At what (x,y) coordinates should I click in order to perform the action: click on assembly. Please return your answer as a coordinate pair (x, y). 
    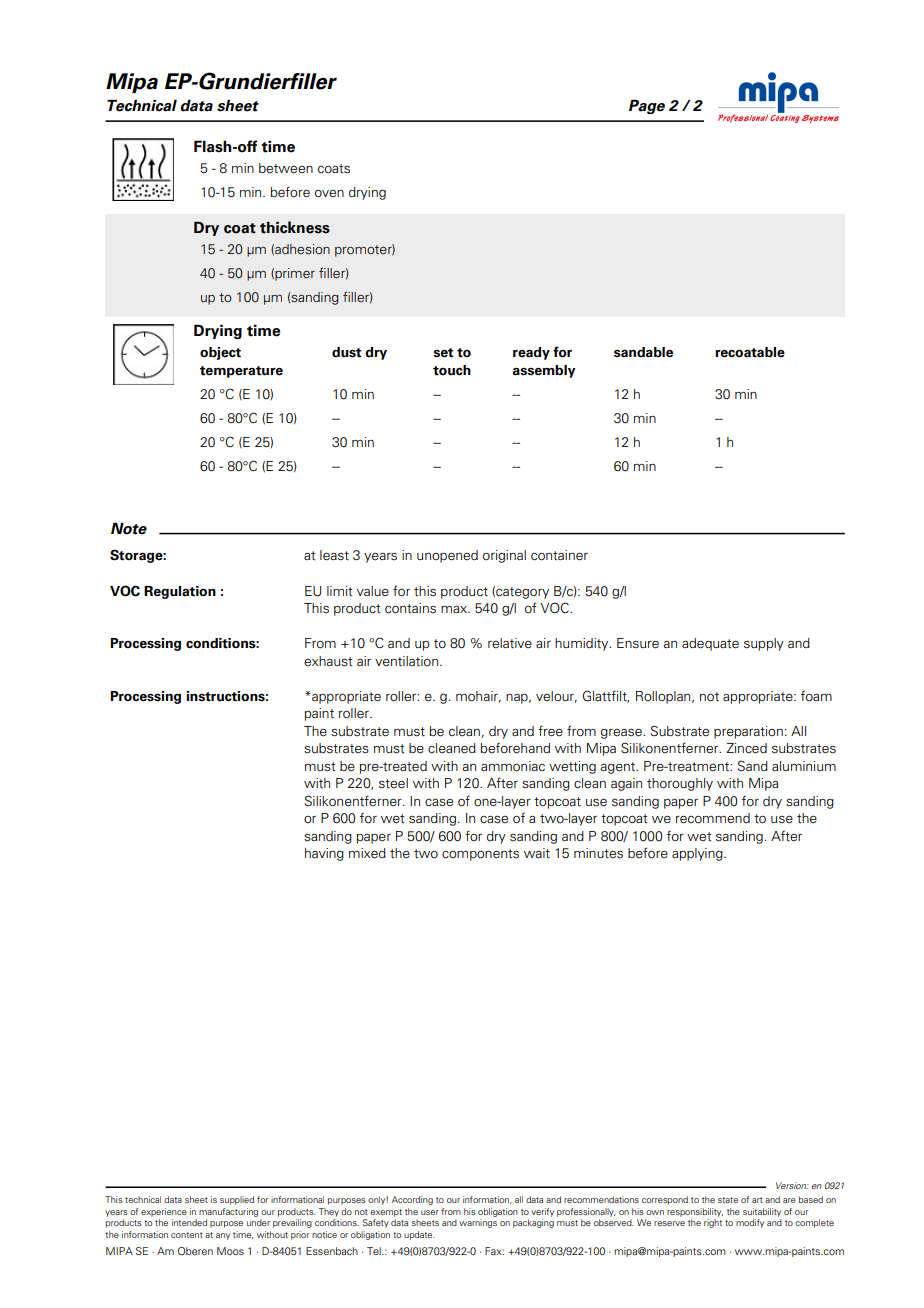
    Looking at the image, I should click on (544, 371).
